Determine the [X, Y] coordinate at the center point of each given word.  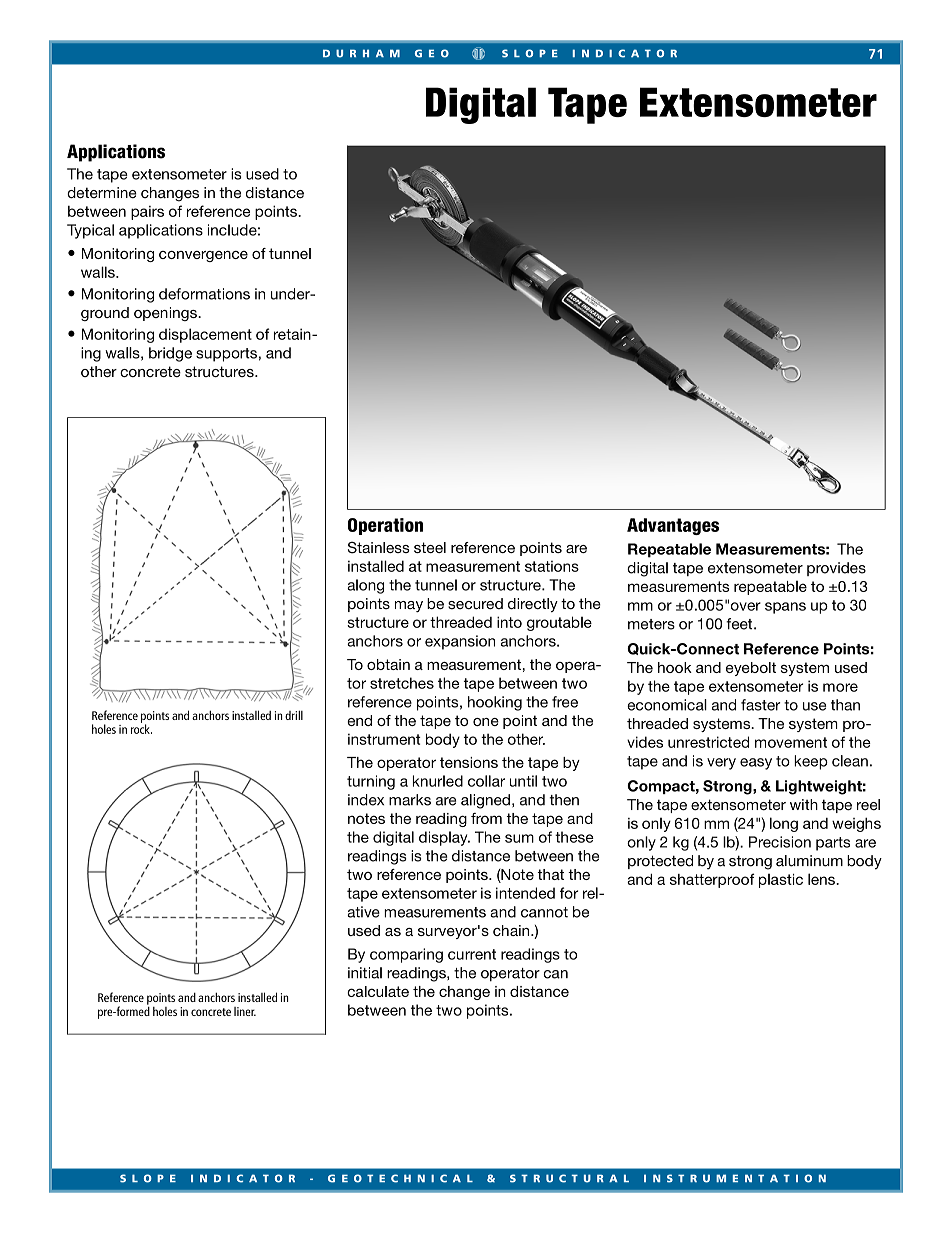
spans [785, 608]
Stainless [379, 547]
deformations [204, 294]
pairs [147, 213]
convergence [203, 256]
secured [475, 604]
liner [245, 1011]
